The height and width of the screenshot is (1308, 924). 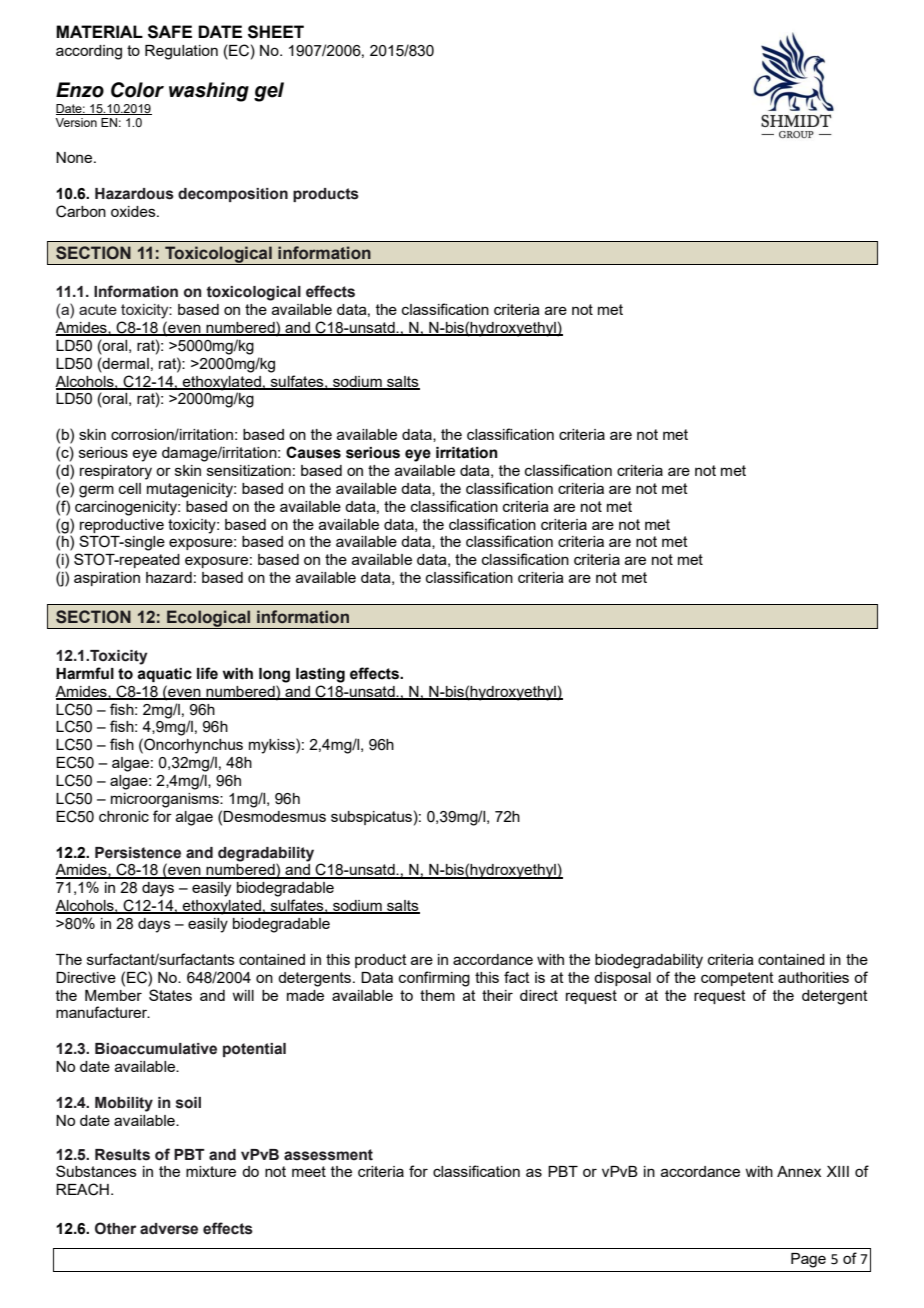 I want to click on competent, so click(x=737, y=979).
